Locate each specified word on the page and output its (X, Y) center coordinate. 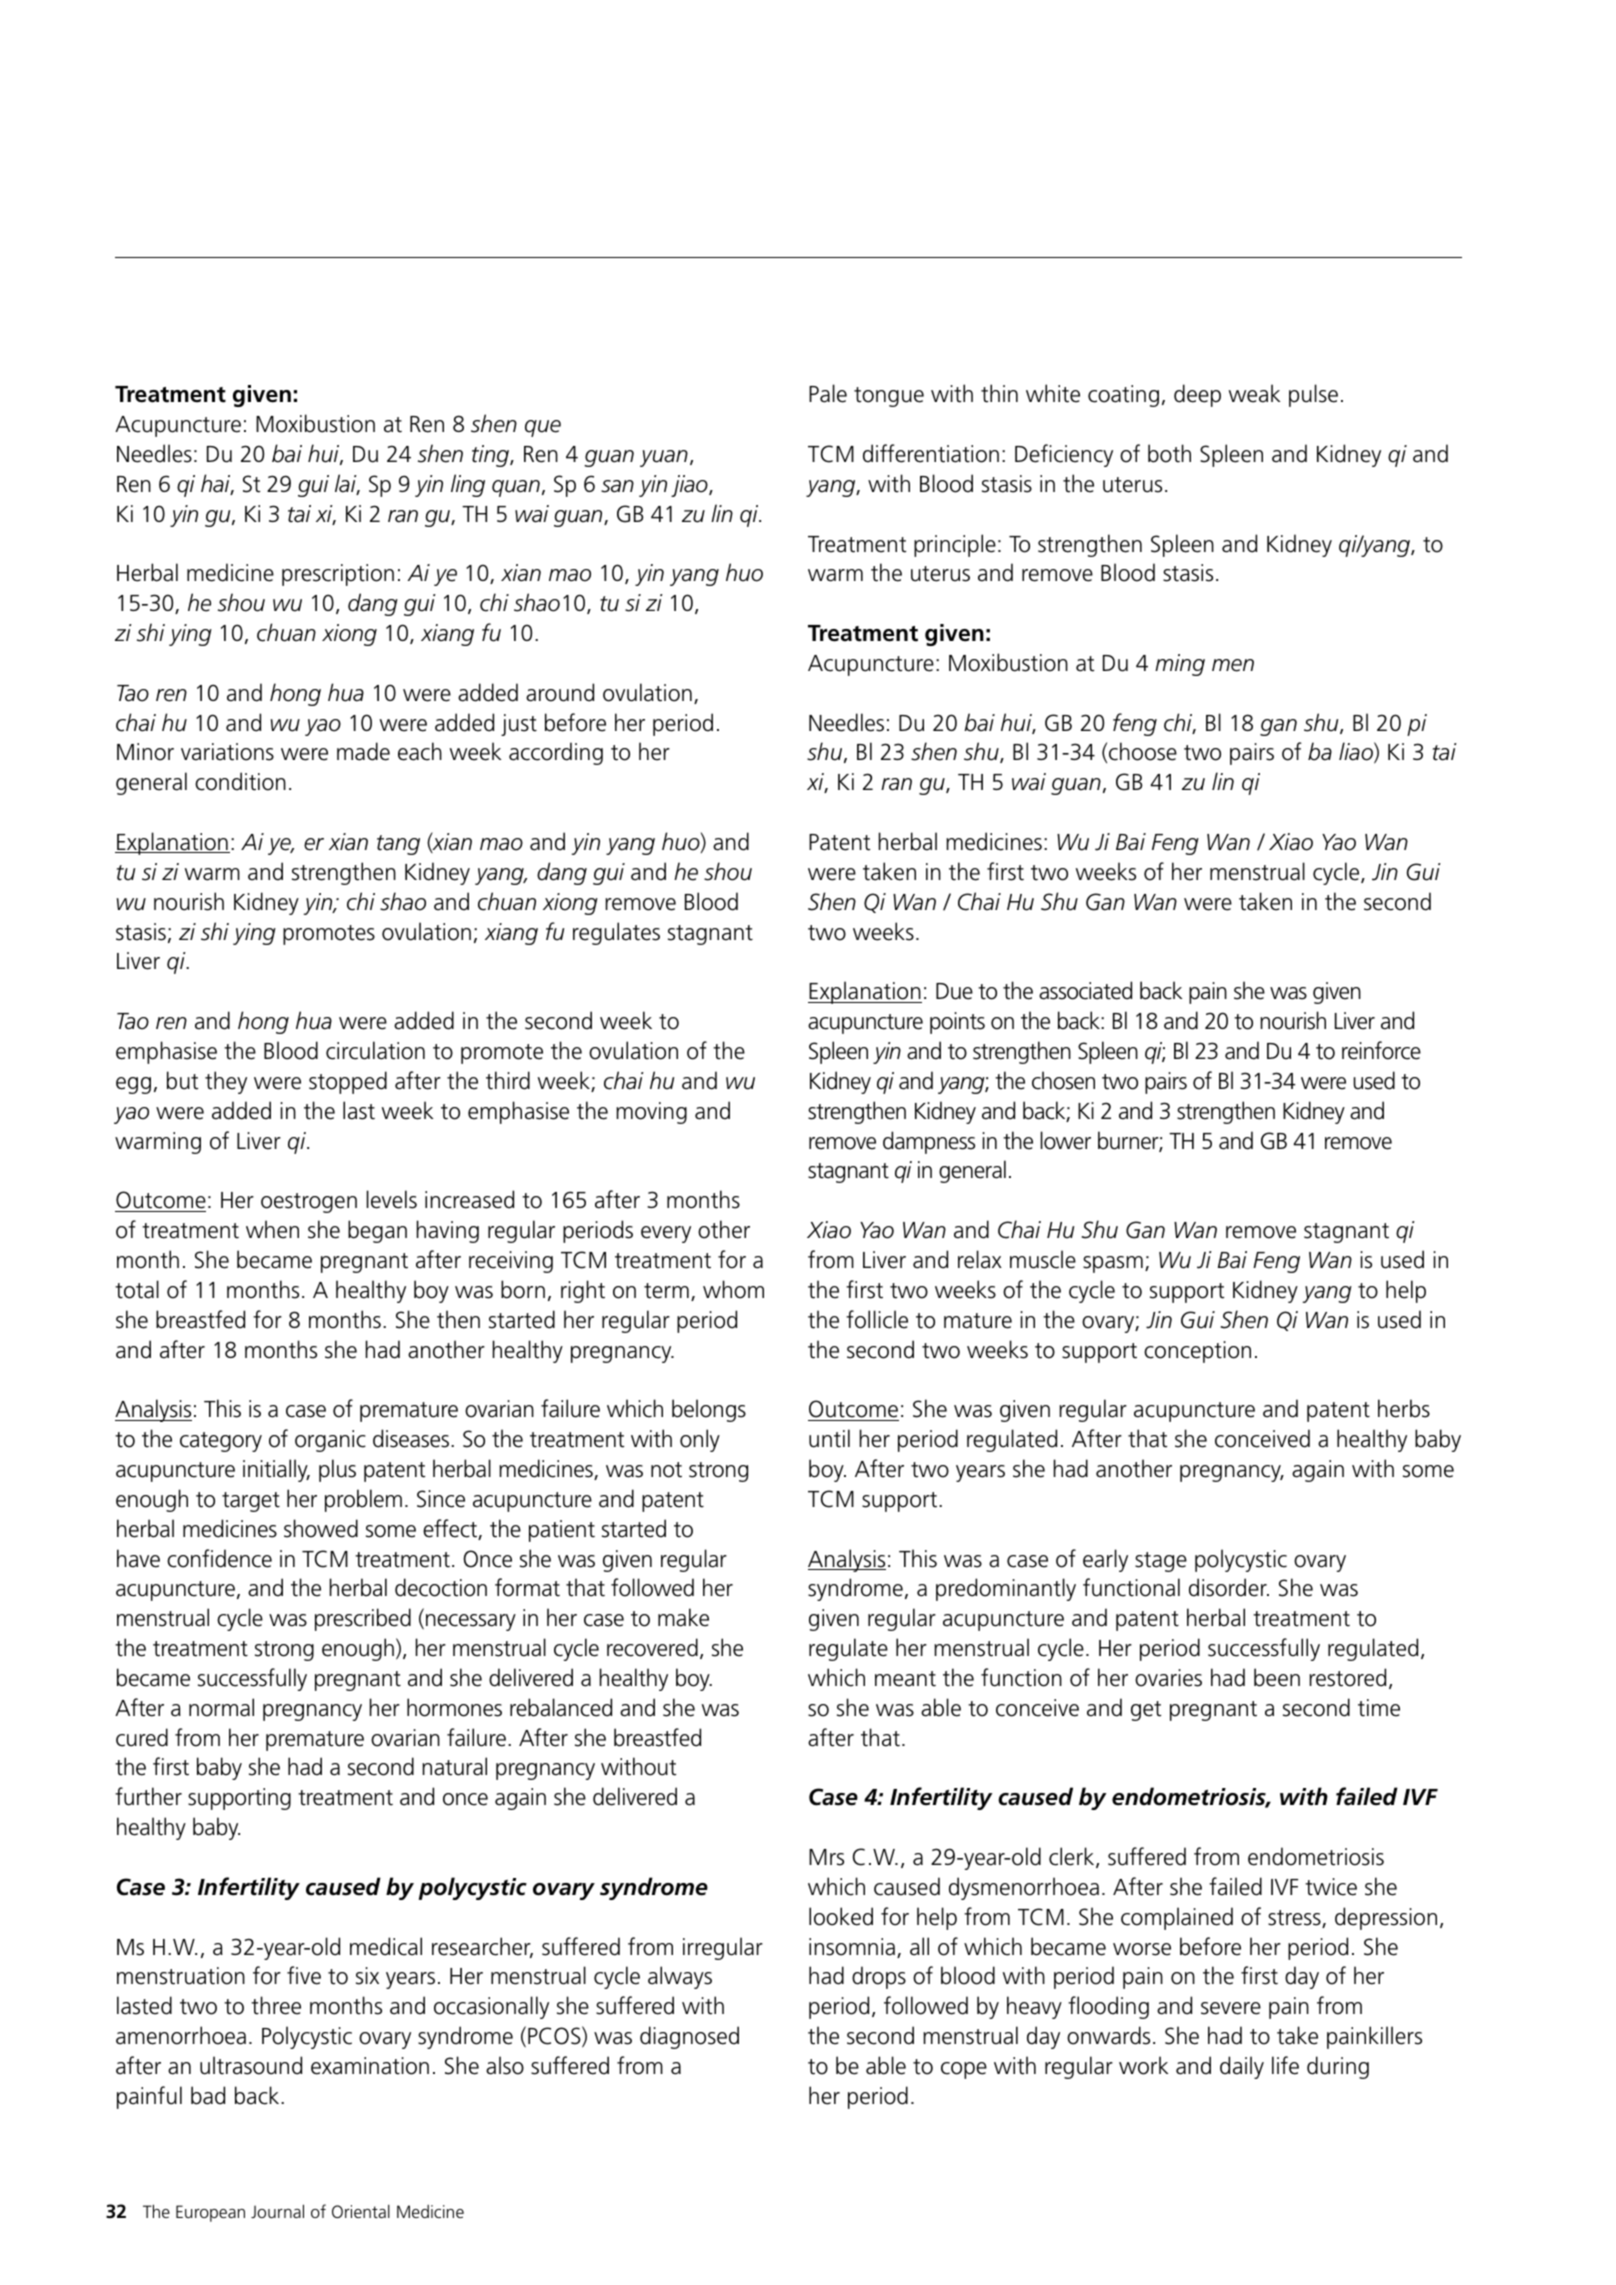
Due (954, 991)
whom (733, 1289)
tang (398, 845)
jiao (690, 486)
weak (1254, 393)
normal (221, 1707)
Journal (277, 2211)
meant (905, 1679)
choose (1143, 751)
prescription (338, 575)
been (1277, 1677)
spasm (1113, 1264)
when (272, 1229)
